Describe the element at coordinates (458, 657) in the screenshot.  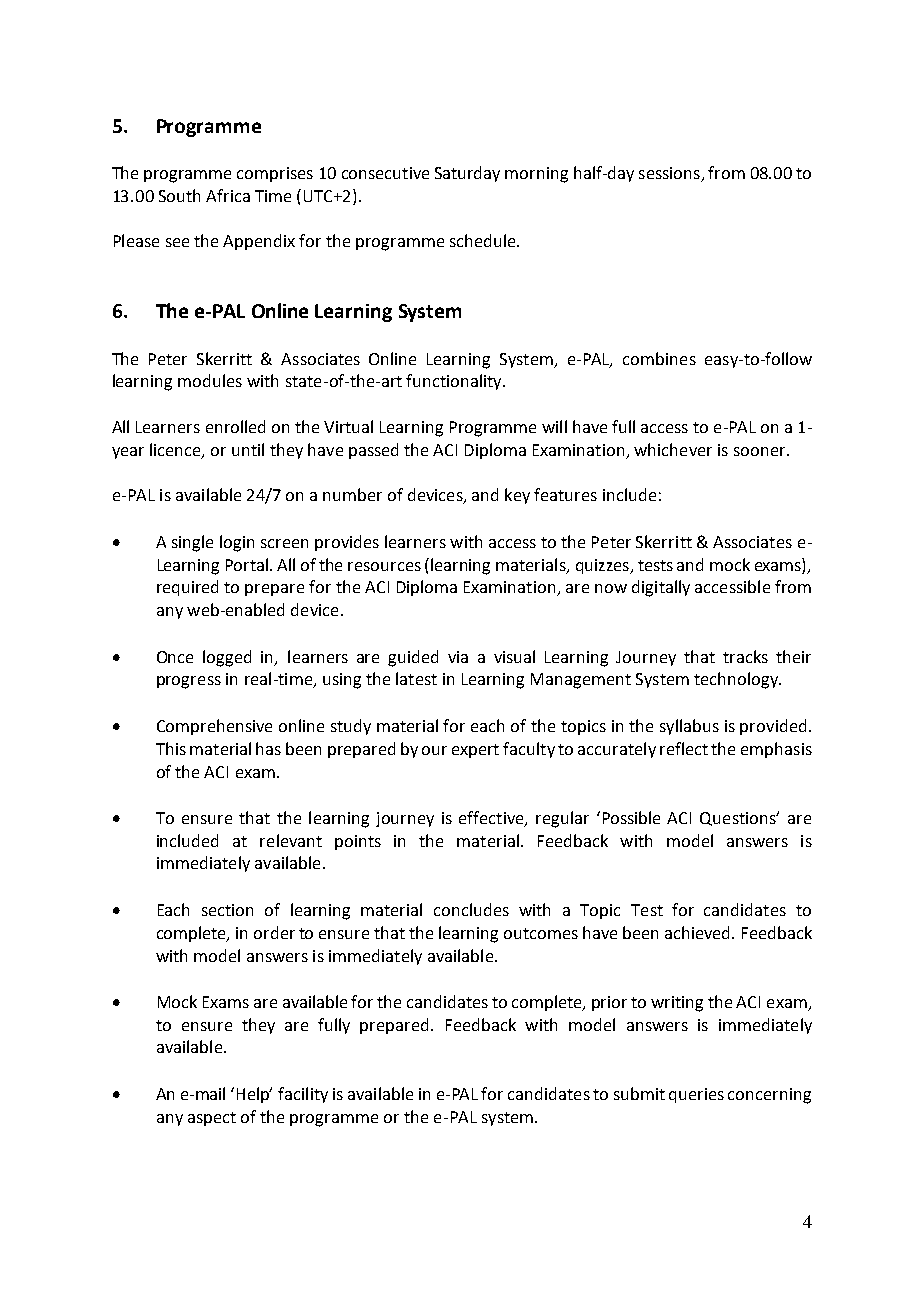
I see `via` at that location.
